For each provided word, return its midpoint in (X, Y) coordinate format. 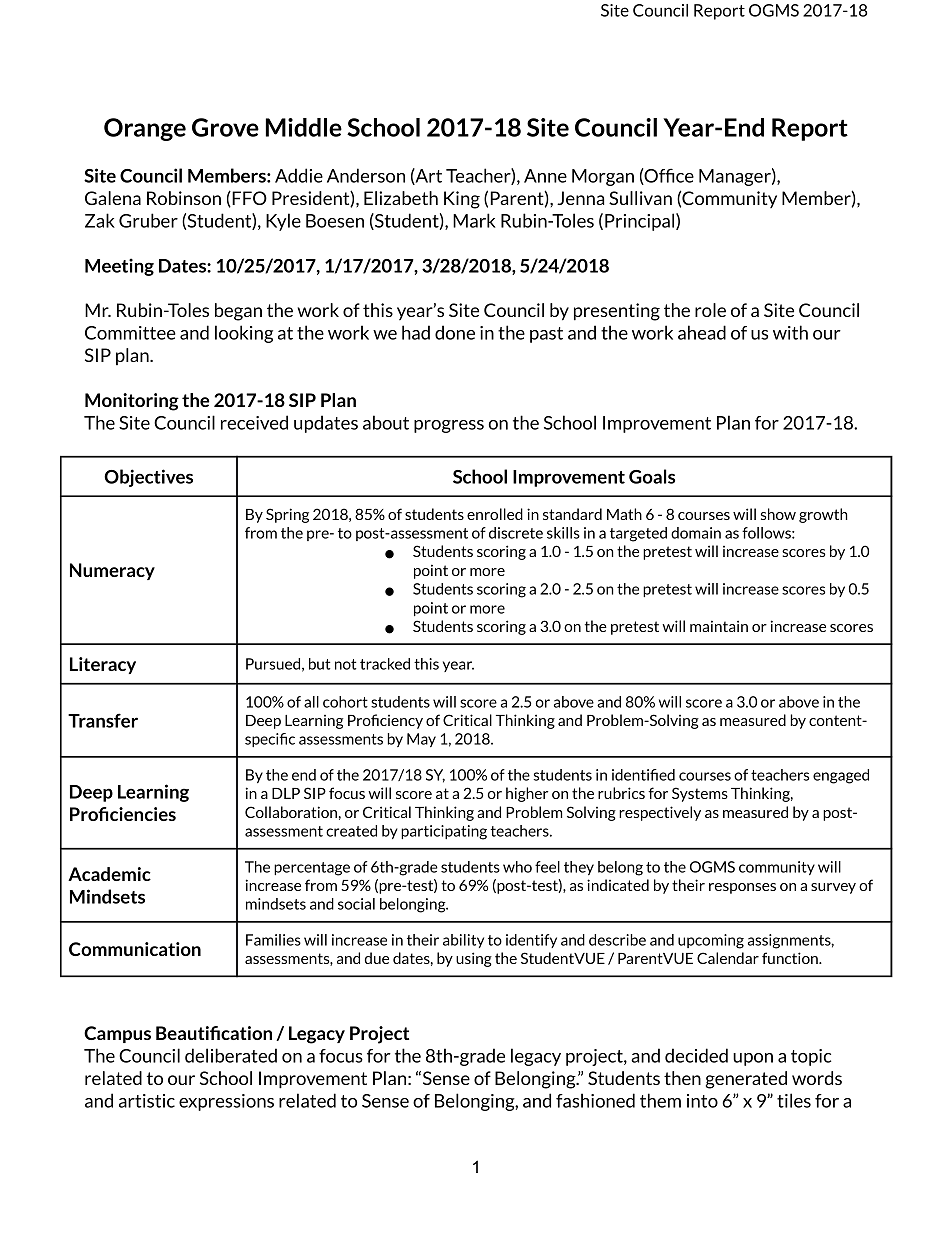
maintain (719, 626)
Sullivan (640, 198)
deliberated (231, 1055)
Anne (545, 176)
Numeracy (112, 571)
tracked (385, 664)
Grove (225, 127)
